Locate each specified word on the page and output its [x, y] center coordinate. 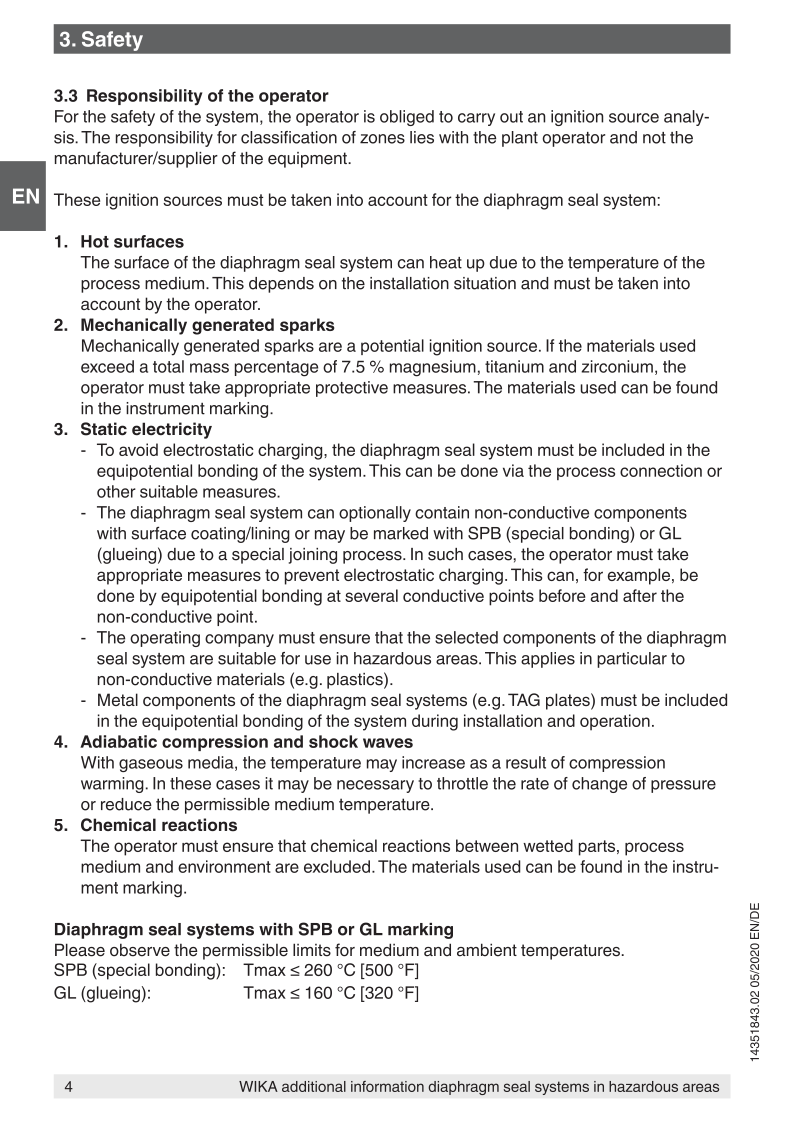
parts [598, 848]
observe [140, 950]
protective [352, 389]
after [640, 595]
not [654, 138]
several [371, 595]
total [168, 366]
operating [165, 639]
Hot [95, 241]
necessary [375, 786]
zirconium [617, 366]
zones [382, 139]
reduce [126, 804]
